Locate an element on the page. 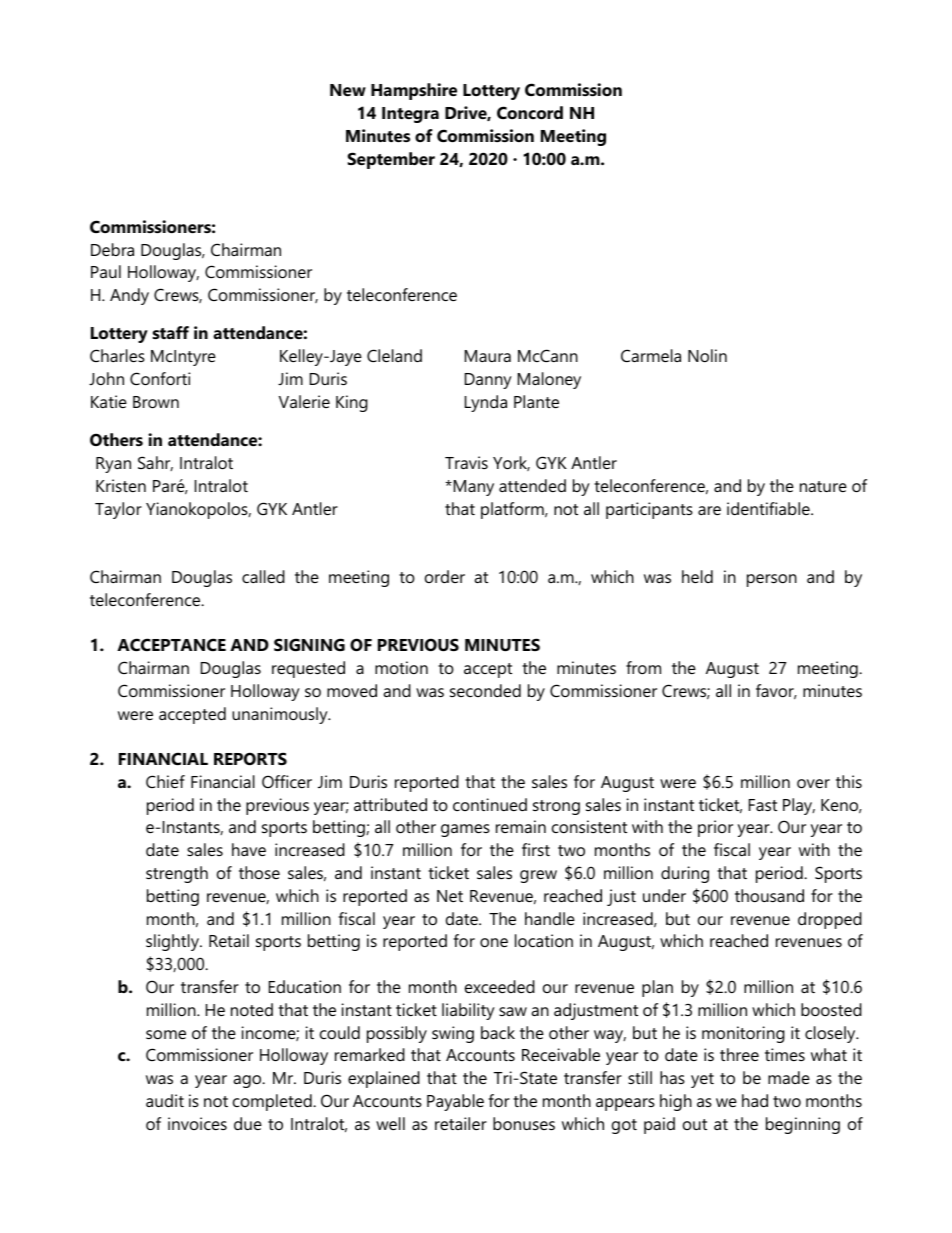 The image size is (952, 1233). Maloney is located at coordinates (549, 380).
